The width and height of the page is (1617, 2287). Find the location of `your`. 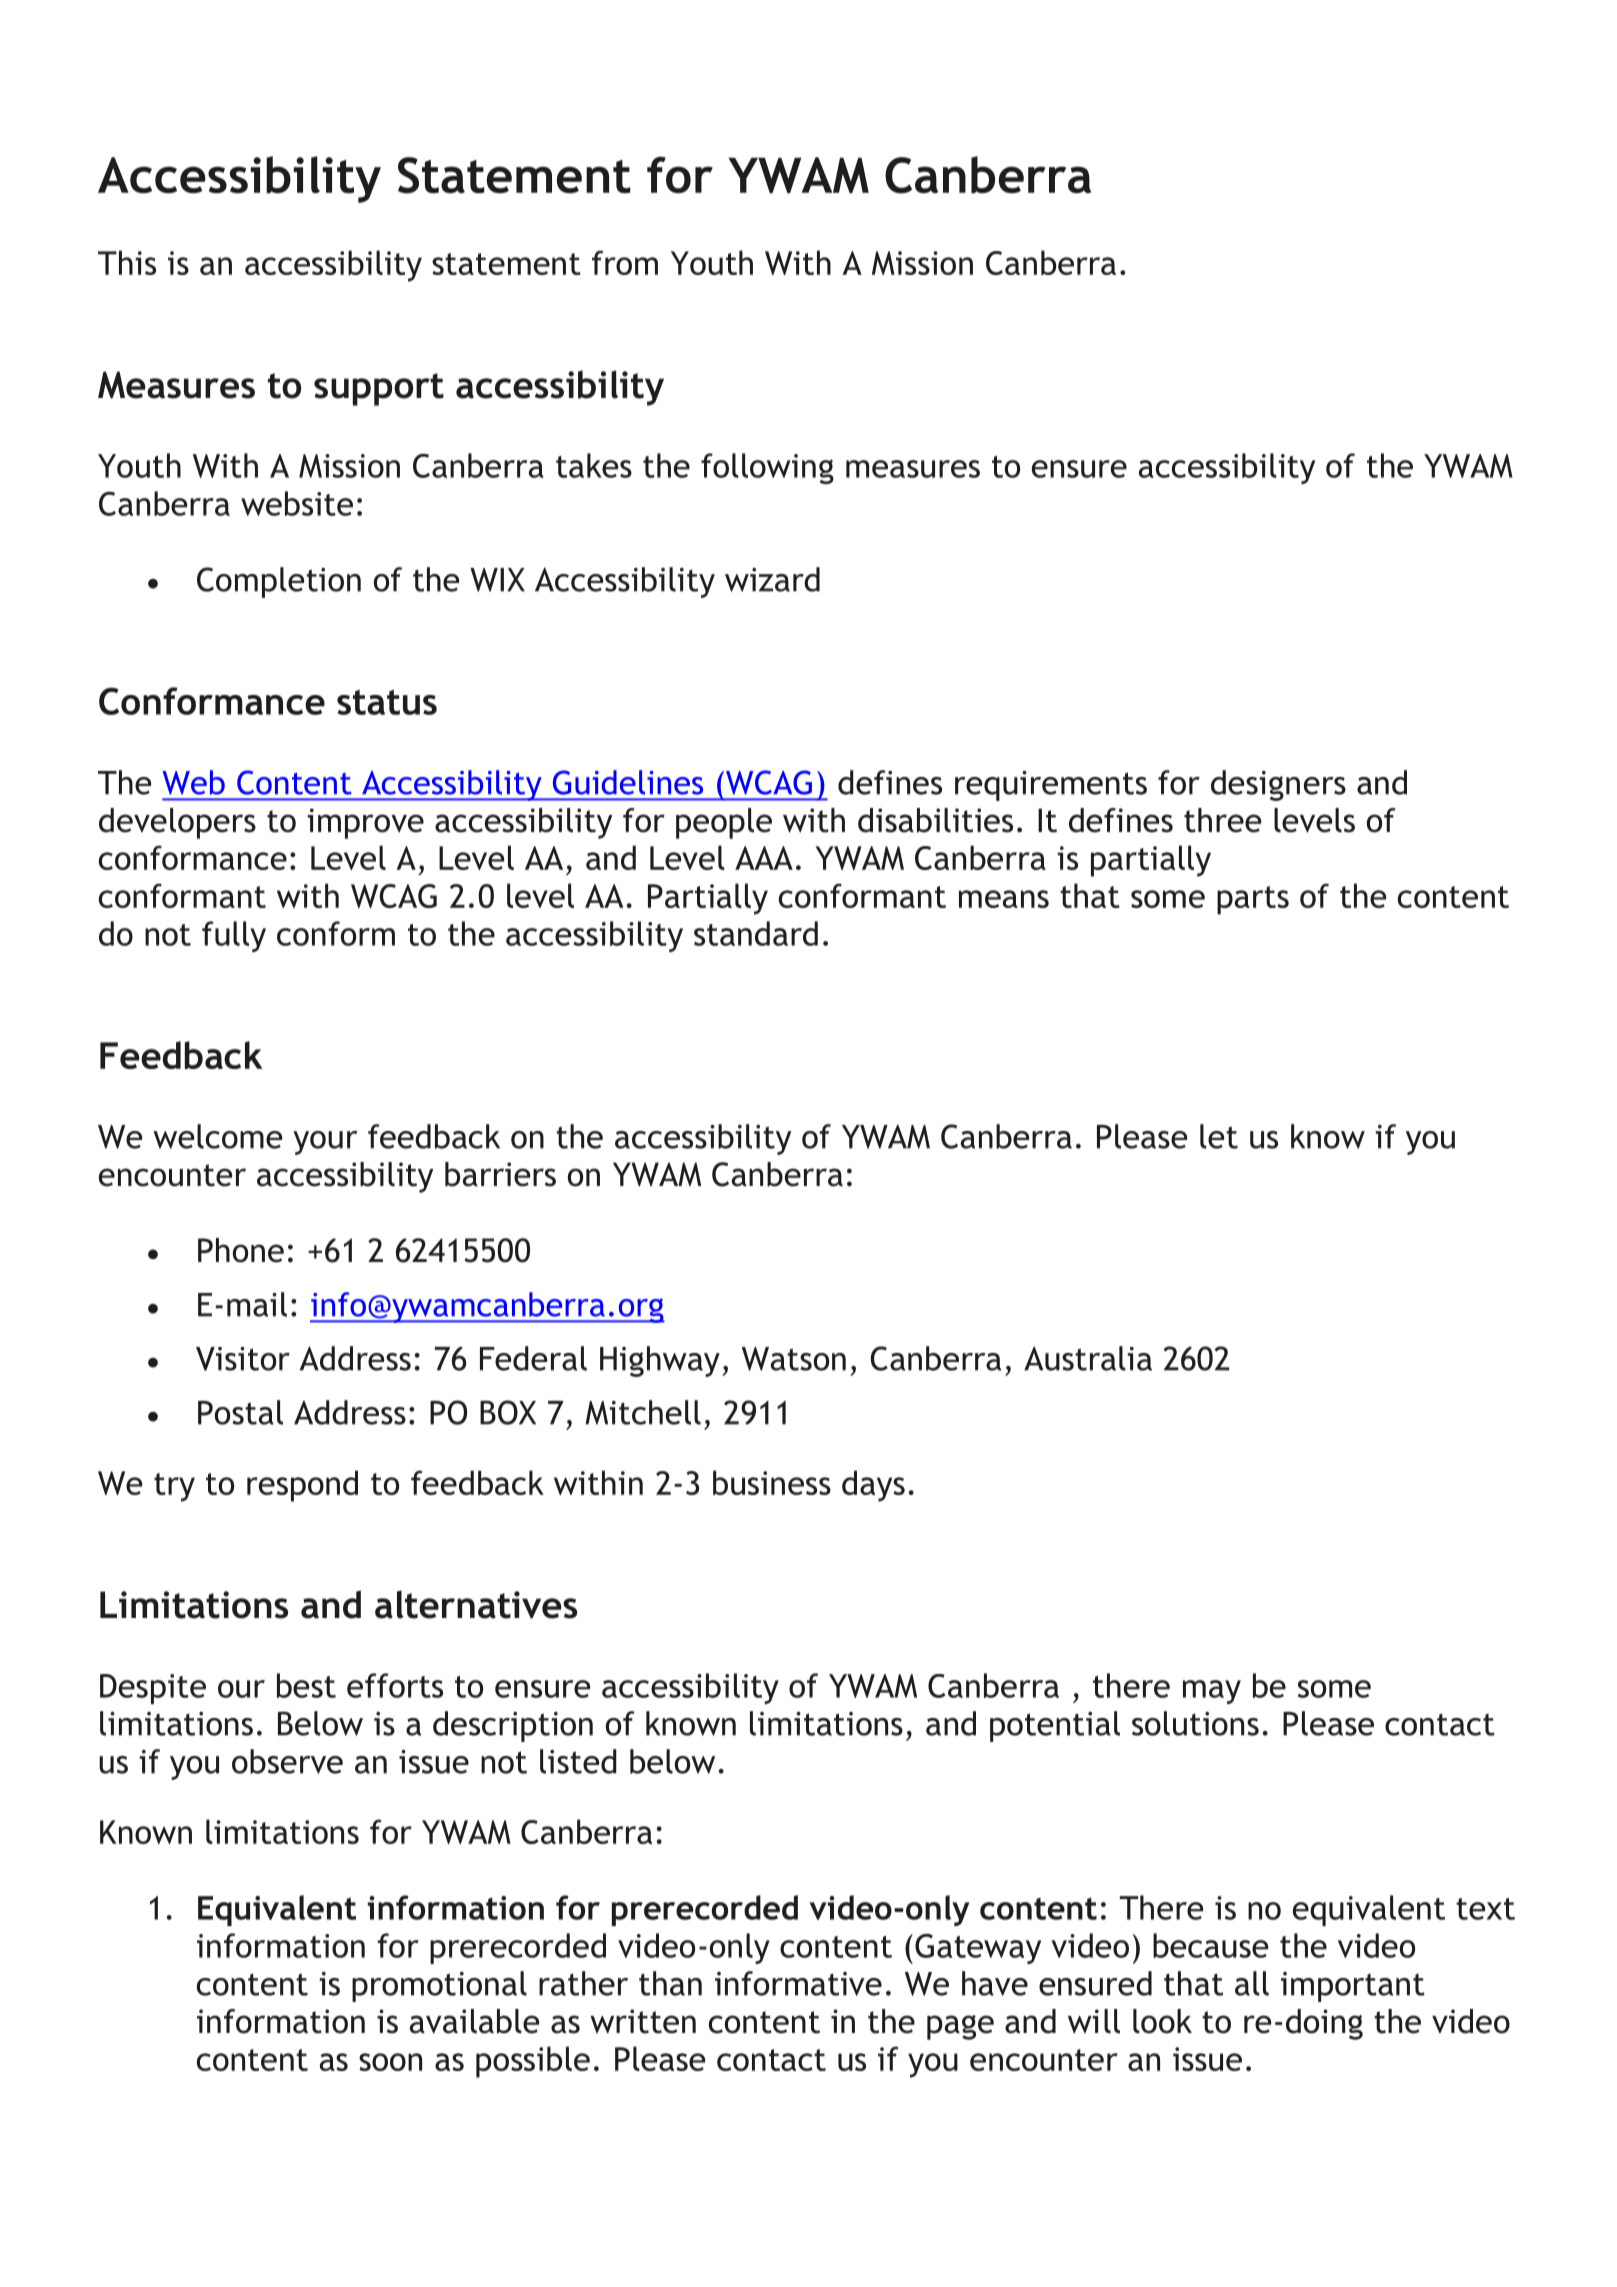

your is located at coordinates (325, 1143).
